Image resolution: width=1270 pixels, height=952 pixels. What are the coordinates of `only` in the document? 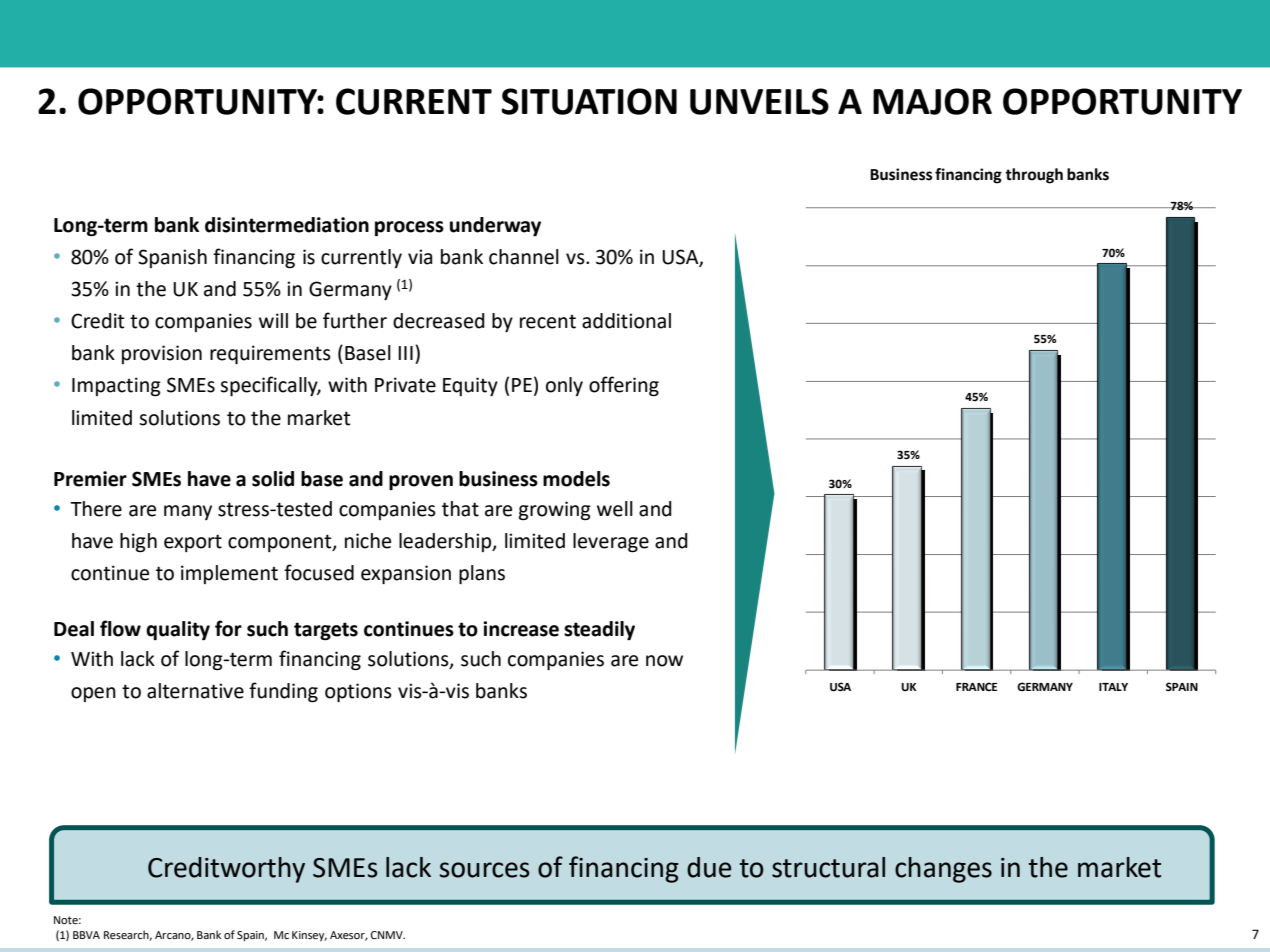 It's located at (564, 386).
